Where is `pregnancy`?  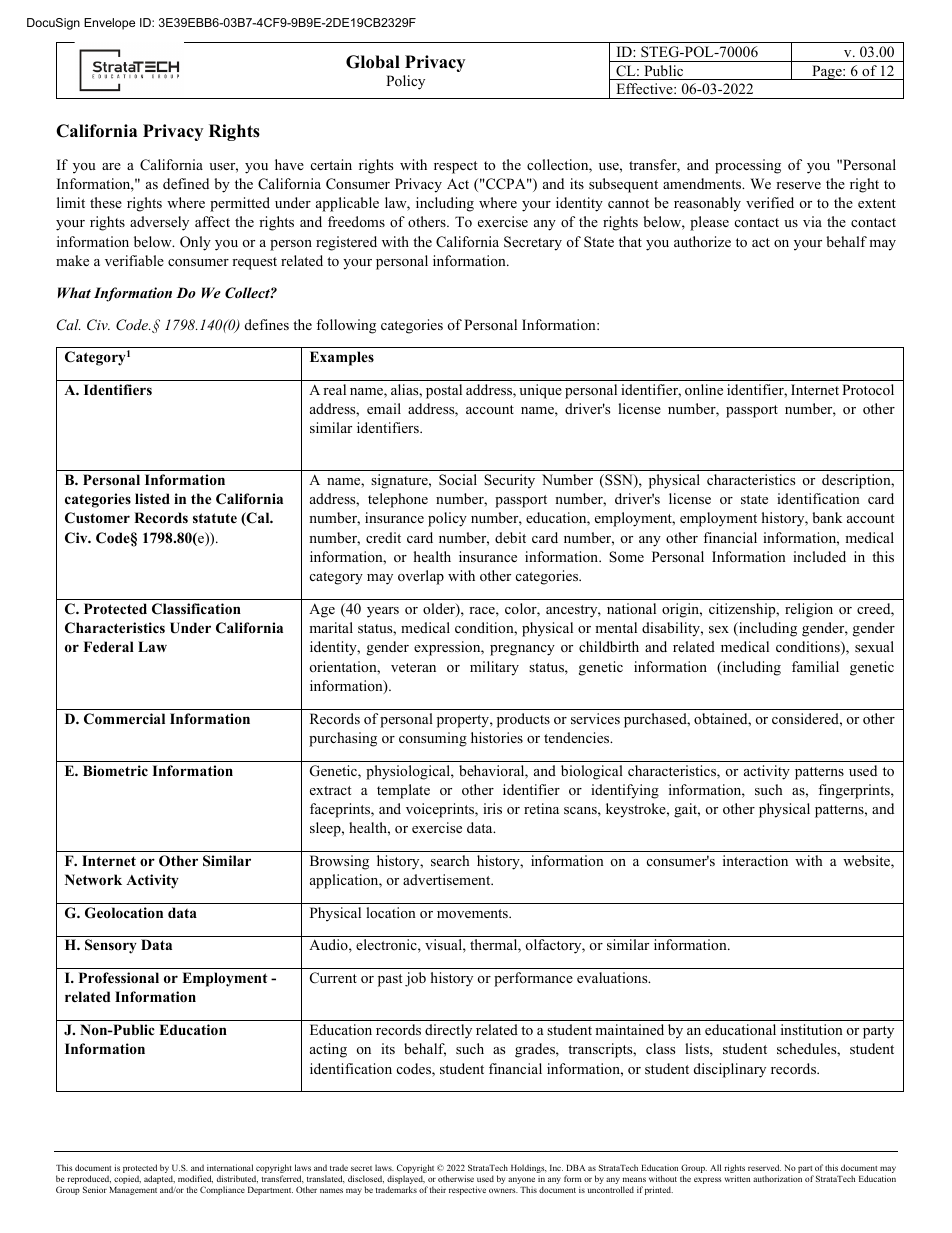
pregnancy is located at coordinates (522, 650).
